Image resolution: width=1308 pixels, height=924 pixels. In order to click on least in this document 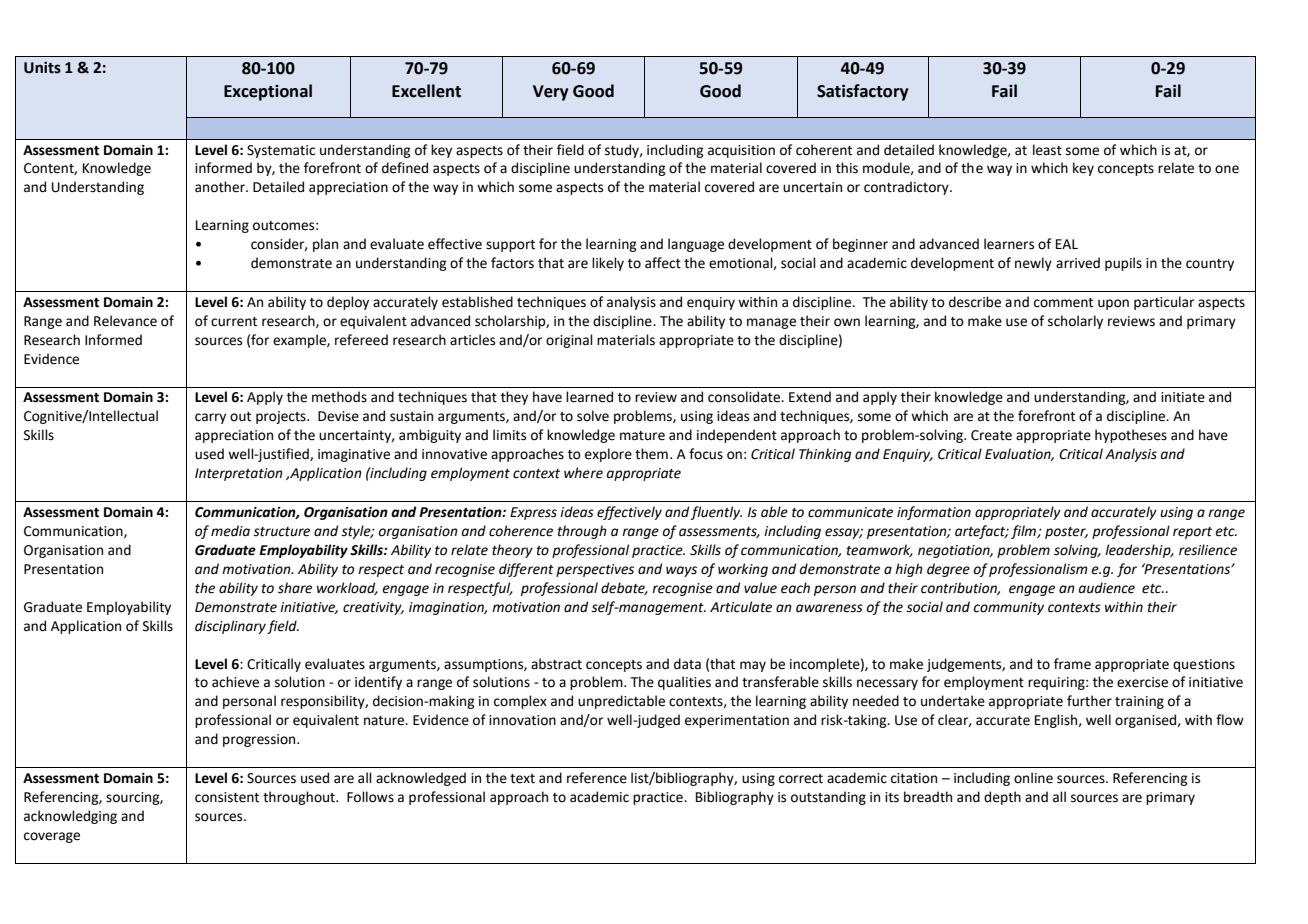, I will do `click(1047, 150)`.
